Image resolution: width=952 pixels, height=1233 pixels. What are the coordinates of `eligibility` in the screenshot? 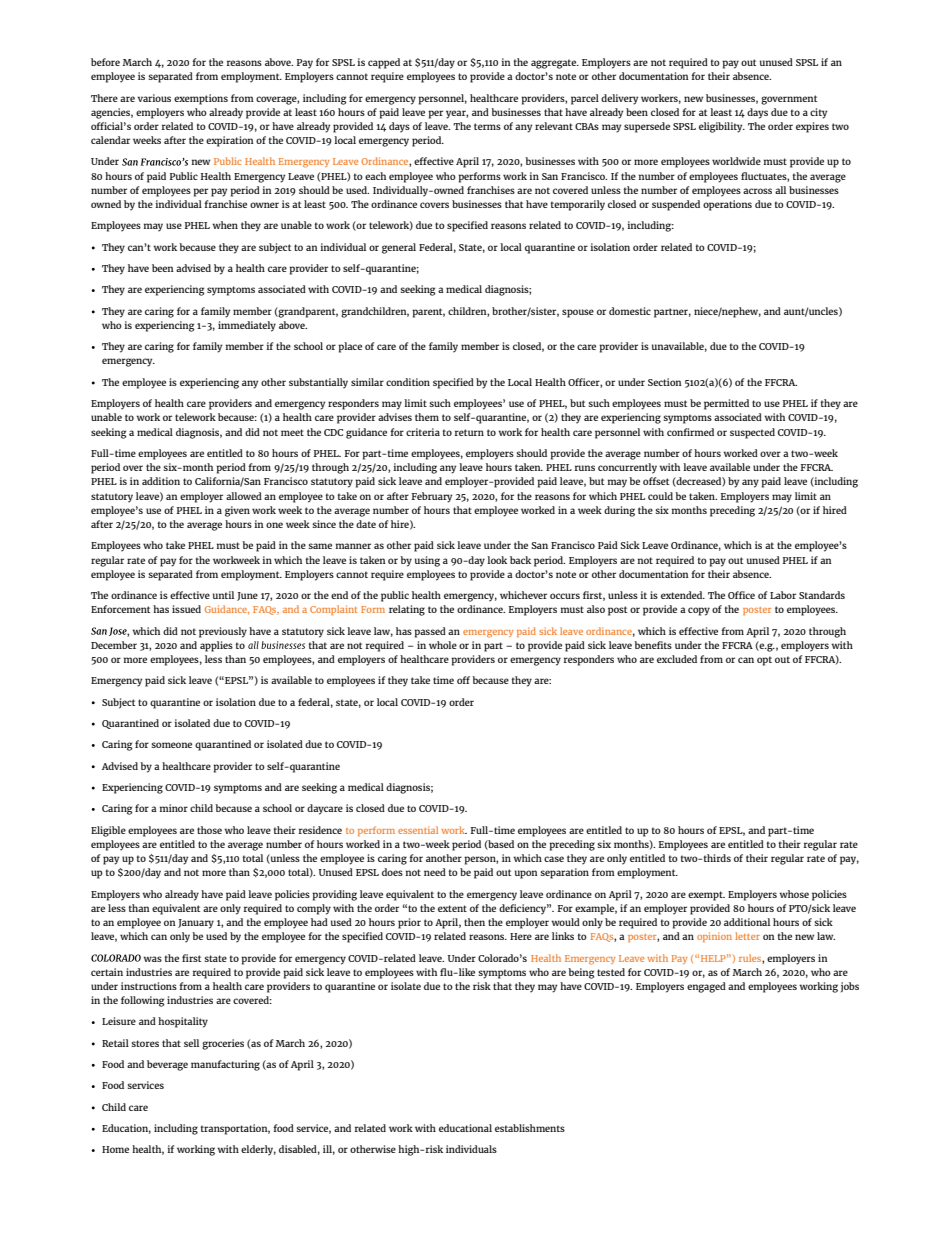 It's located at (722, 127).
